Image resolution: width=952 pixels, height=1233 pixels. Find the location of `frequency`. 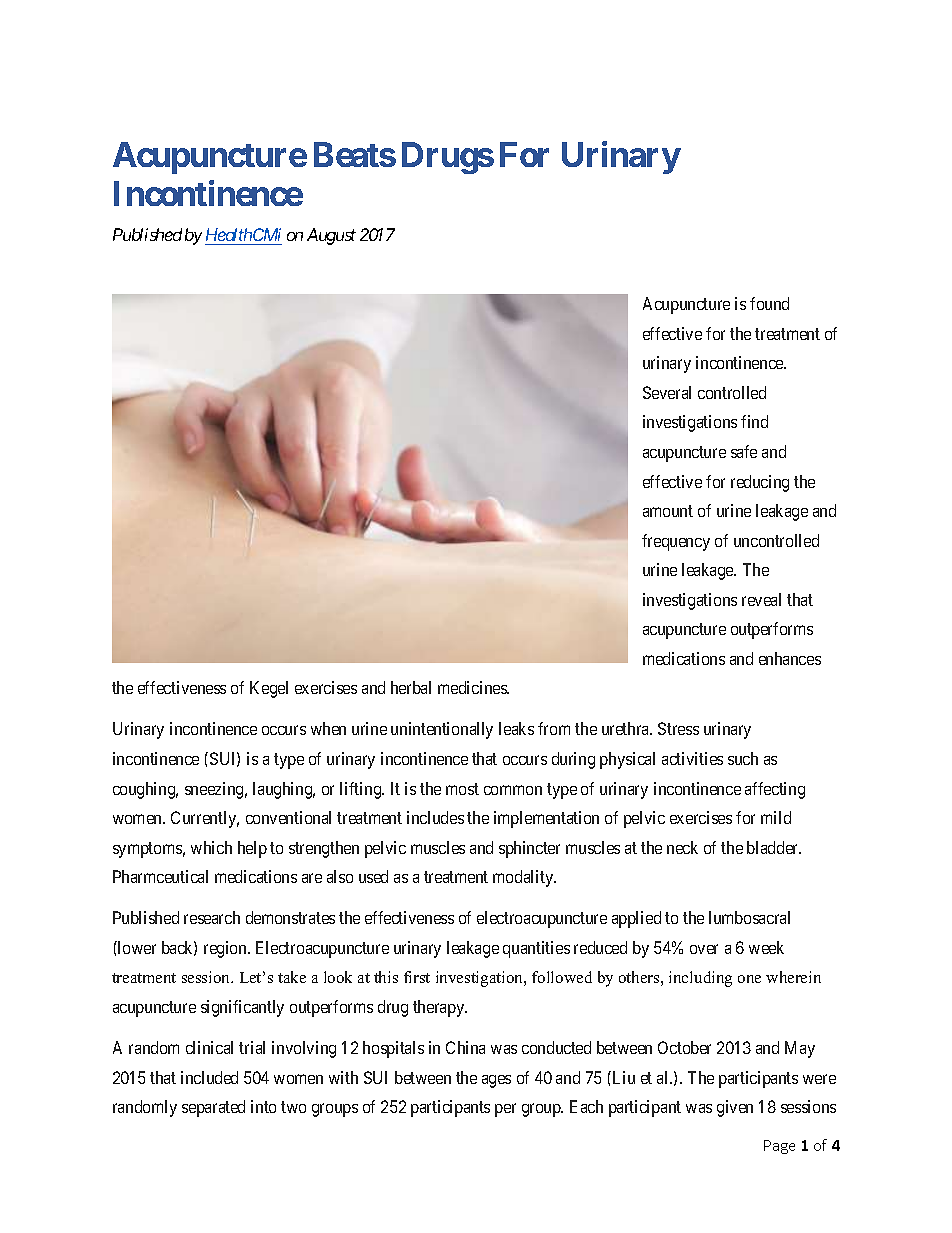

frequency is located at coordinates (676, 542).
